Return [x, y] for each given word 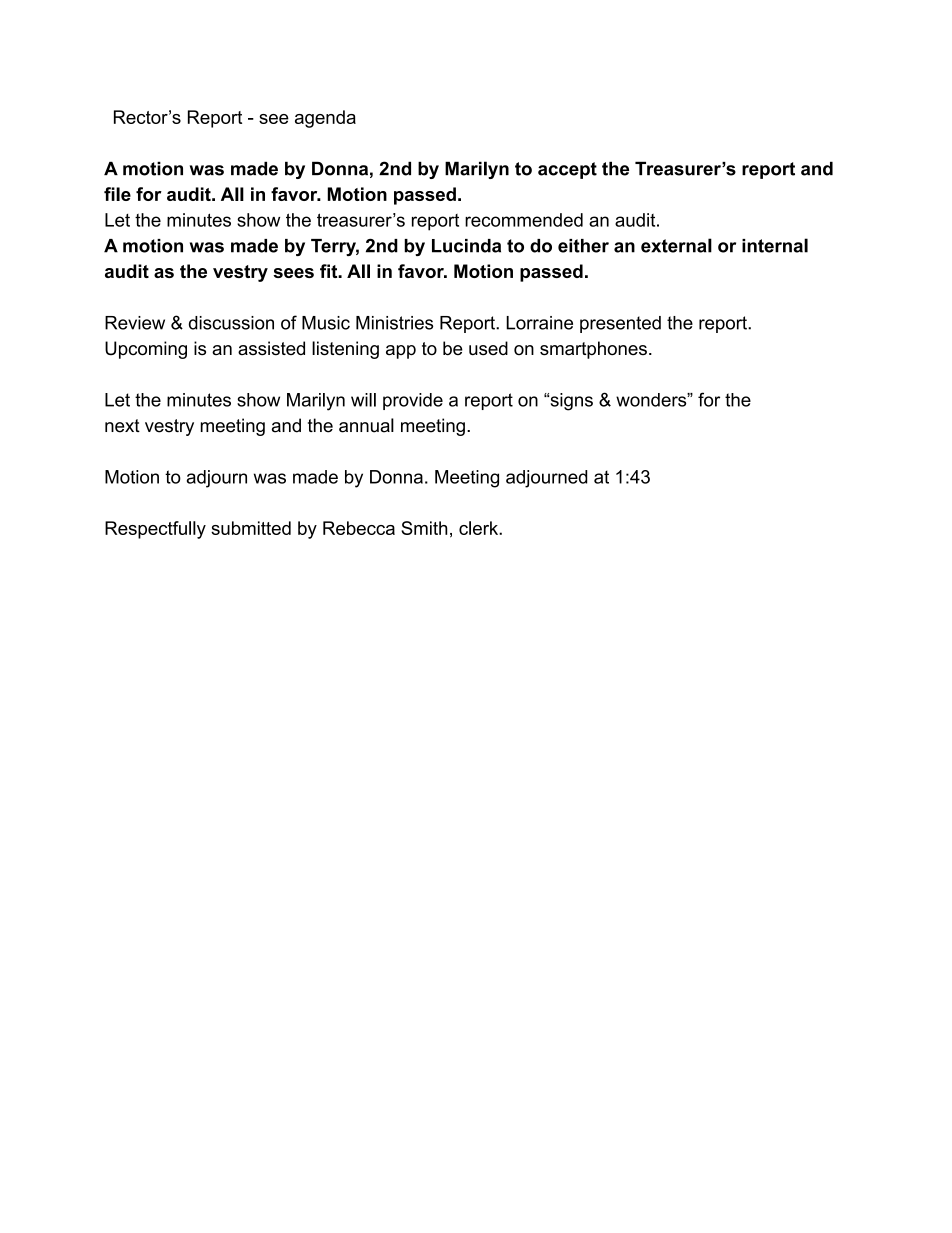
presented [620, 324]
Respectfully [155, 530]
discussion [231, 323]
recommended [524, 220]
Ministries [394, 323]
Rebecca [359, 528]
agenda [325, 119]
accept [567, 170]
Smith [424, 528]
